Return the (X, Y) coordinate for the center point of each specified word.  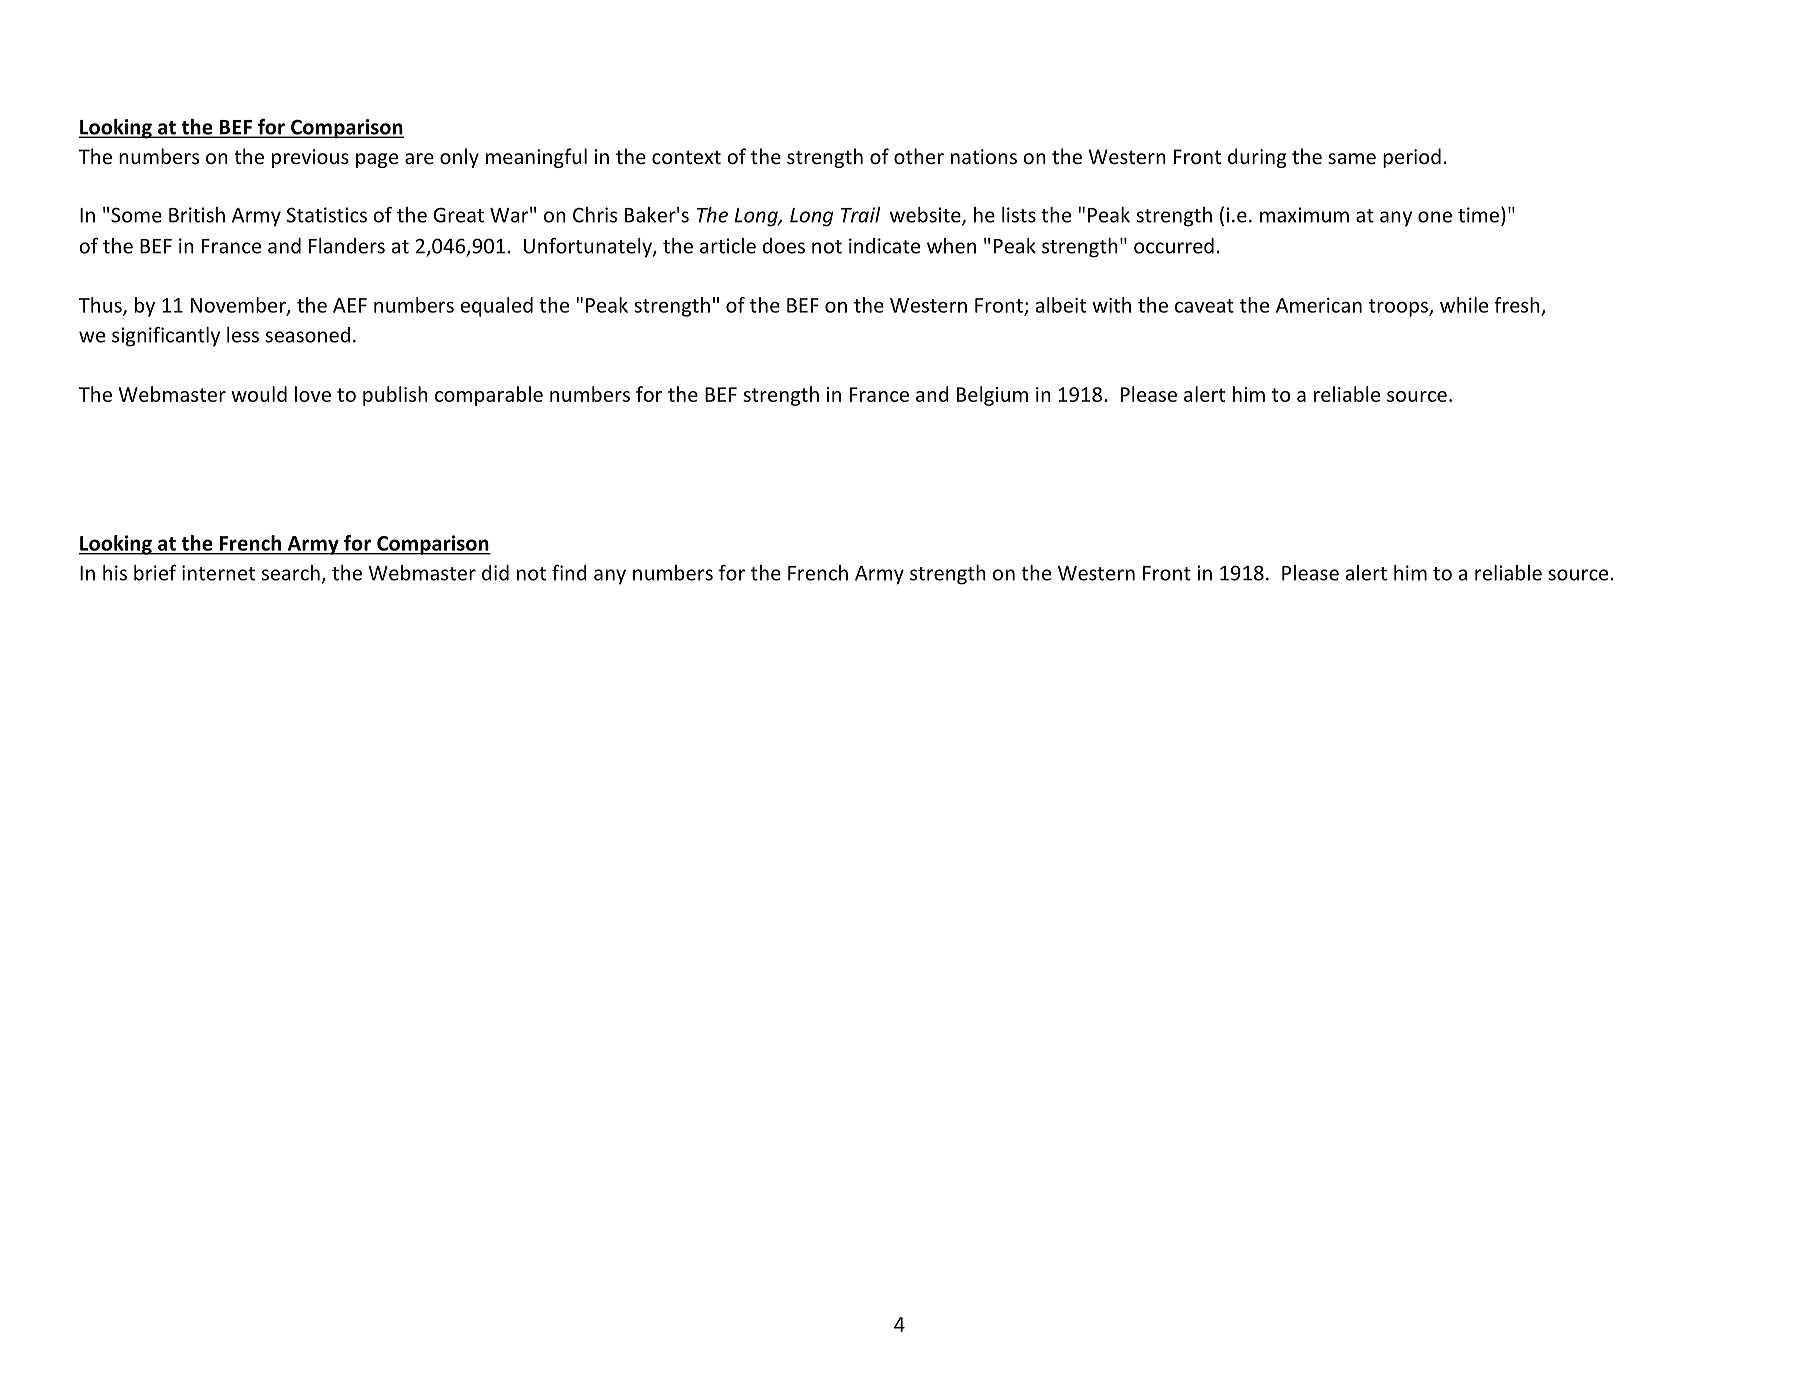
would (259, 394)
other (919, 156)
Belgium (992, 396)
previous (310, 158)
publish (395, 396)
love (313, 394)
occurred (1174, 246)
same (1352, 158)
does (784, 246)
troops (1399, 308)
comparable (489, 396)
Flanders (347, 246)
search (291, 573)
